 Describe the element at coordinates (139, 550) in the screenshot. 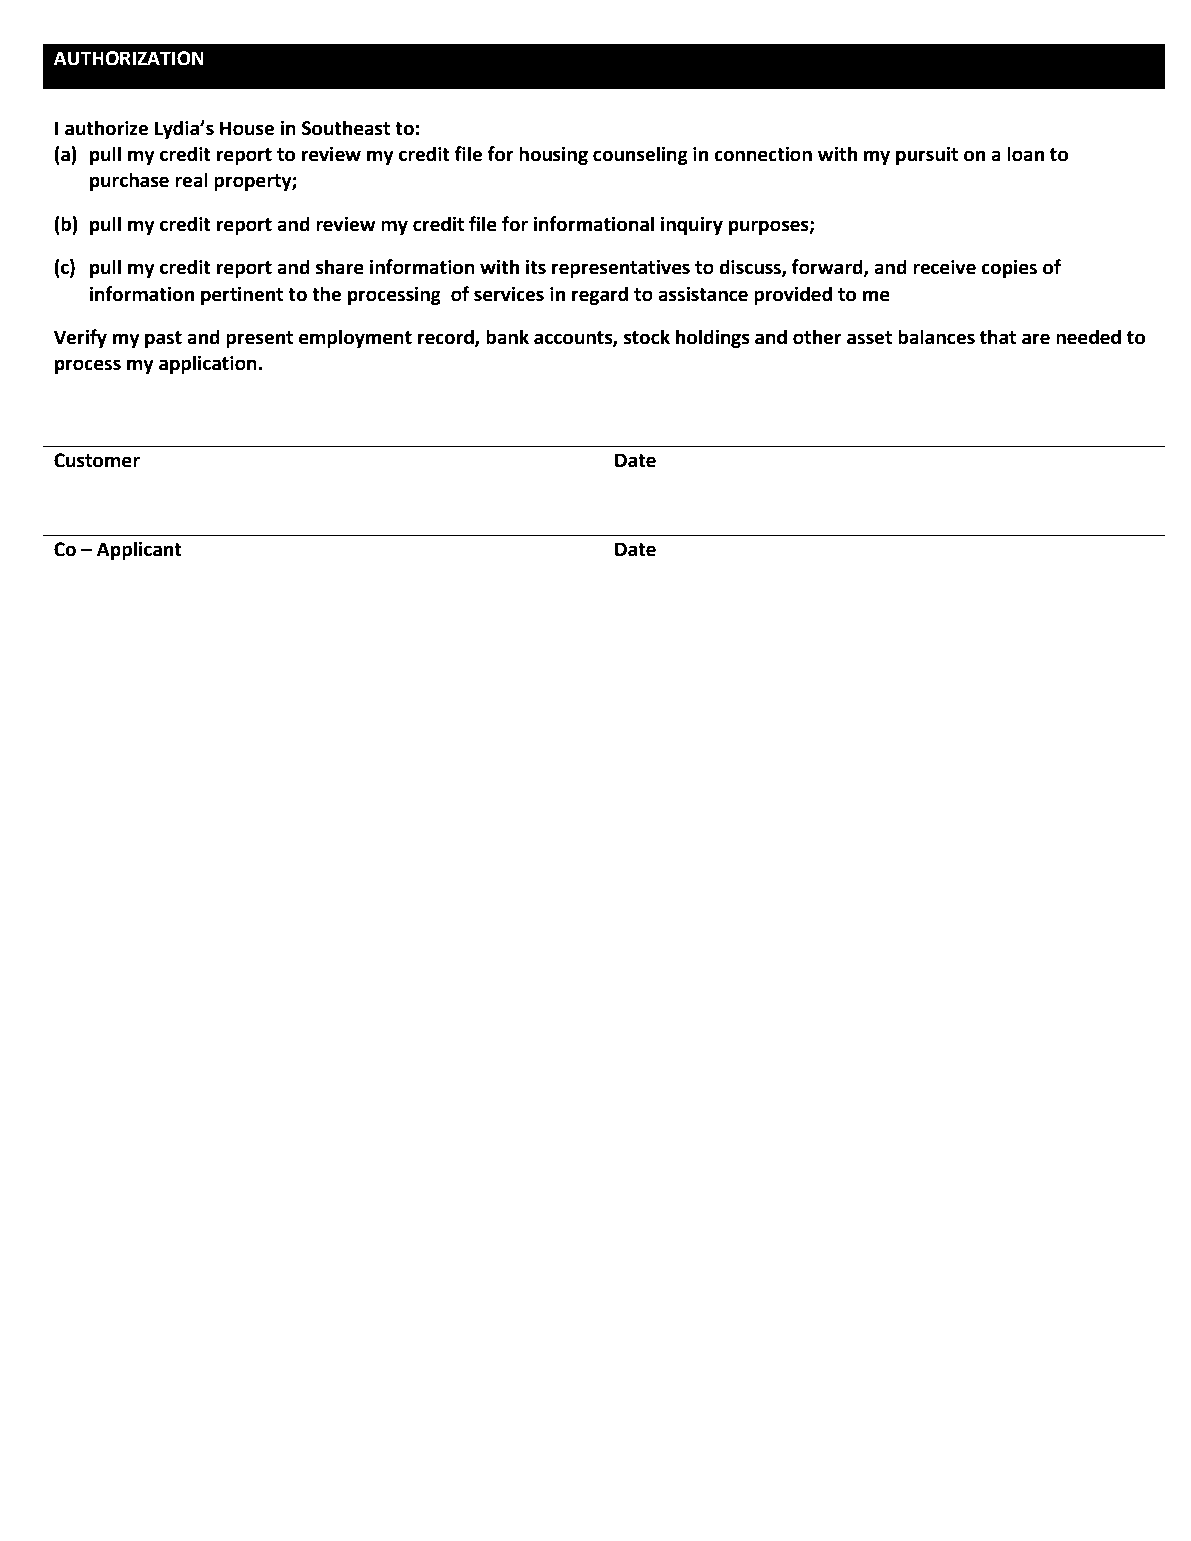

I see `Applicant` at that location.
